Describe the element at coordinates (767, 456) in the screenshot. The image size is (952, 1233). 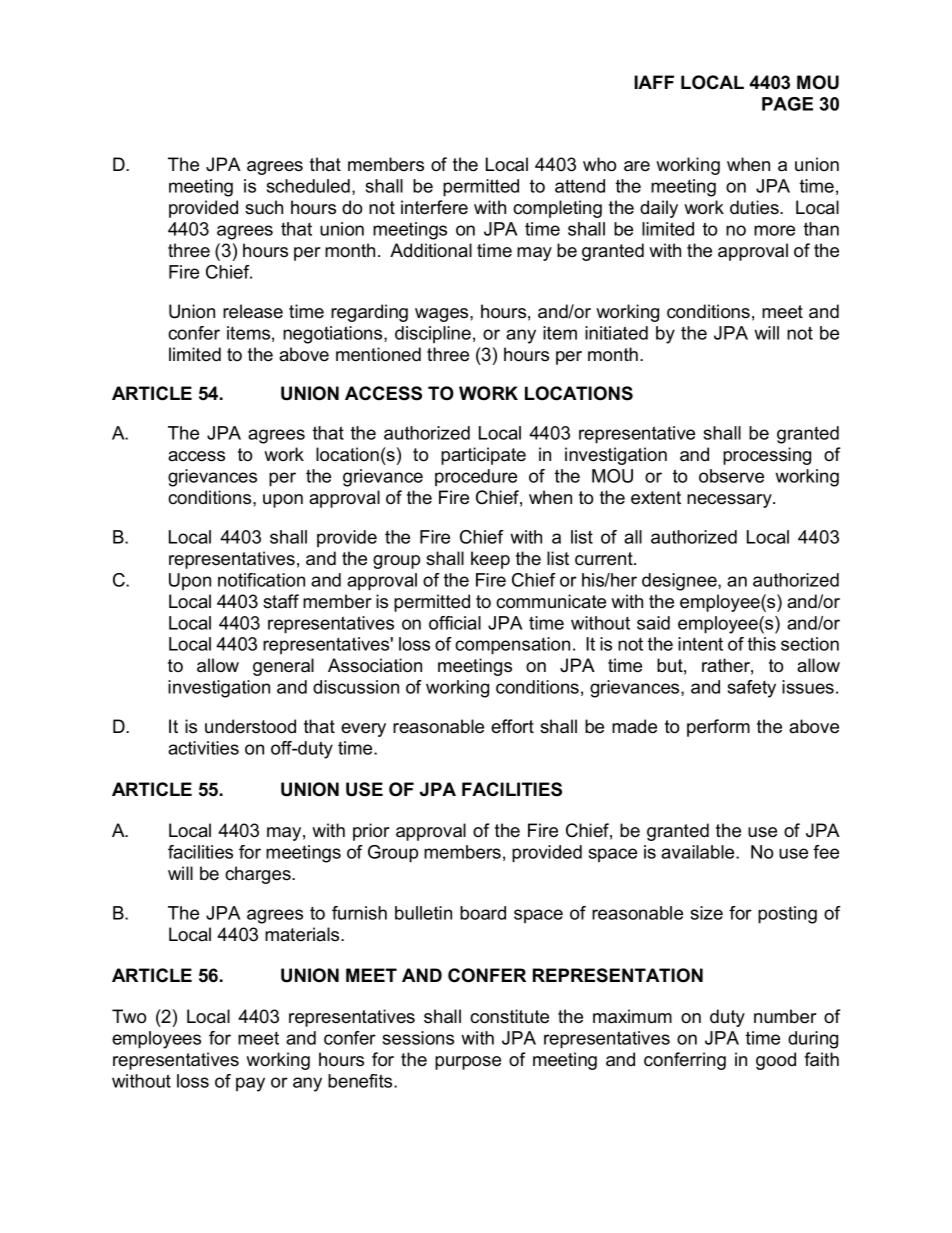
I see `processing` at that location.
